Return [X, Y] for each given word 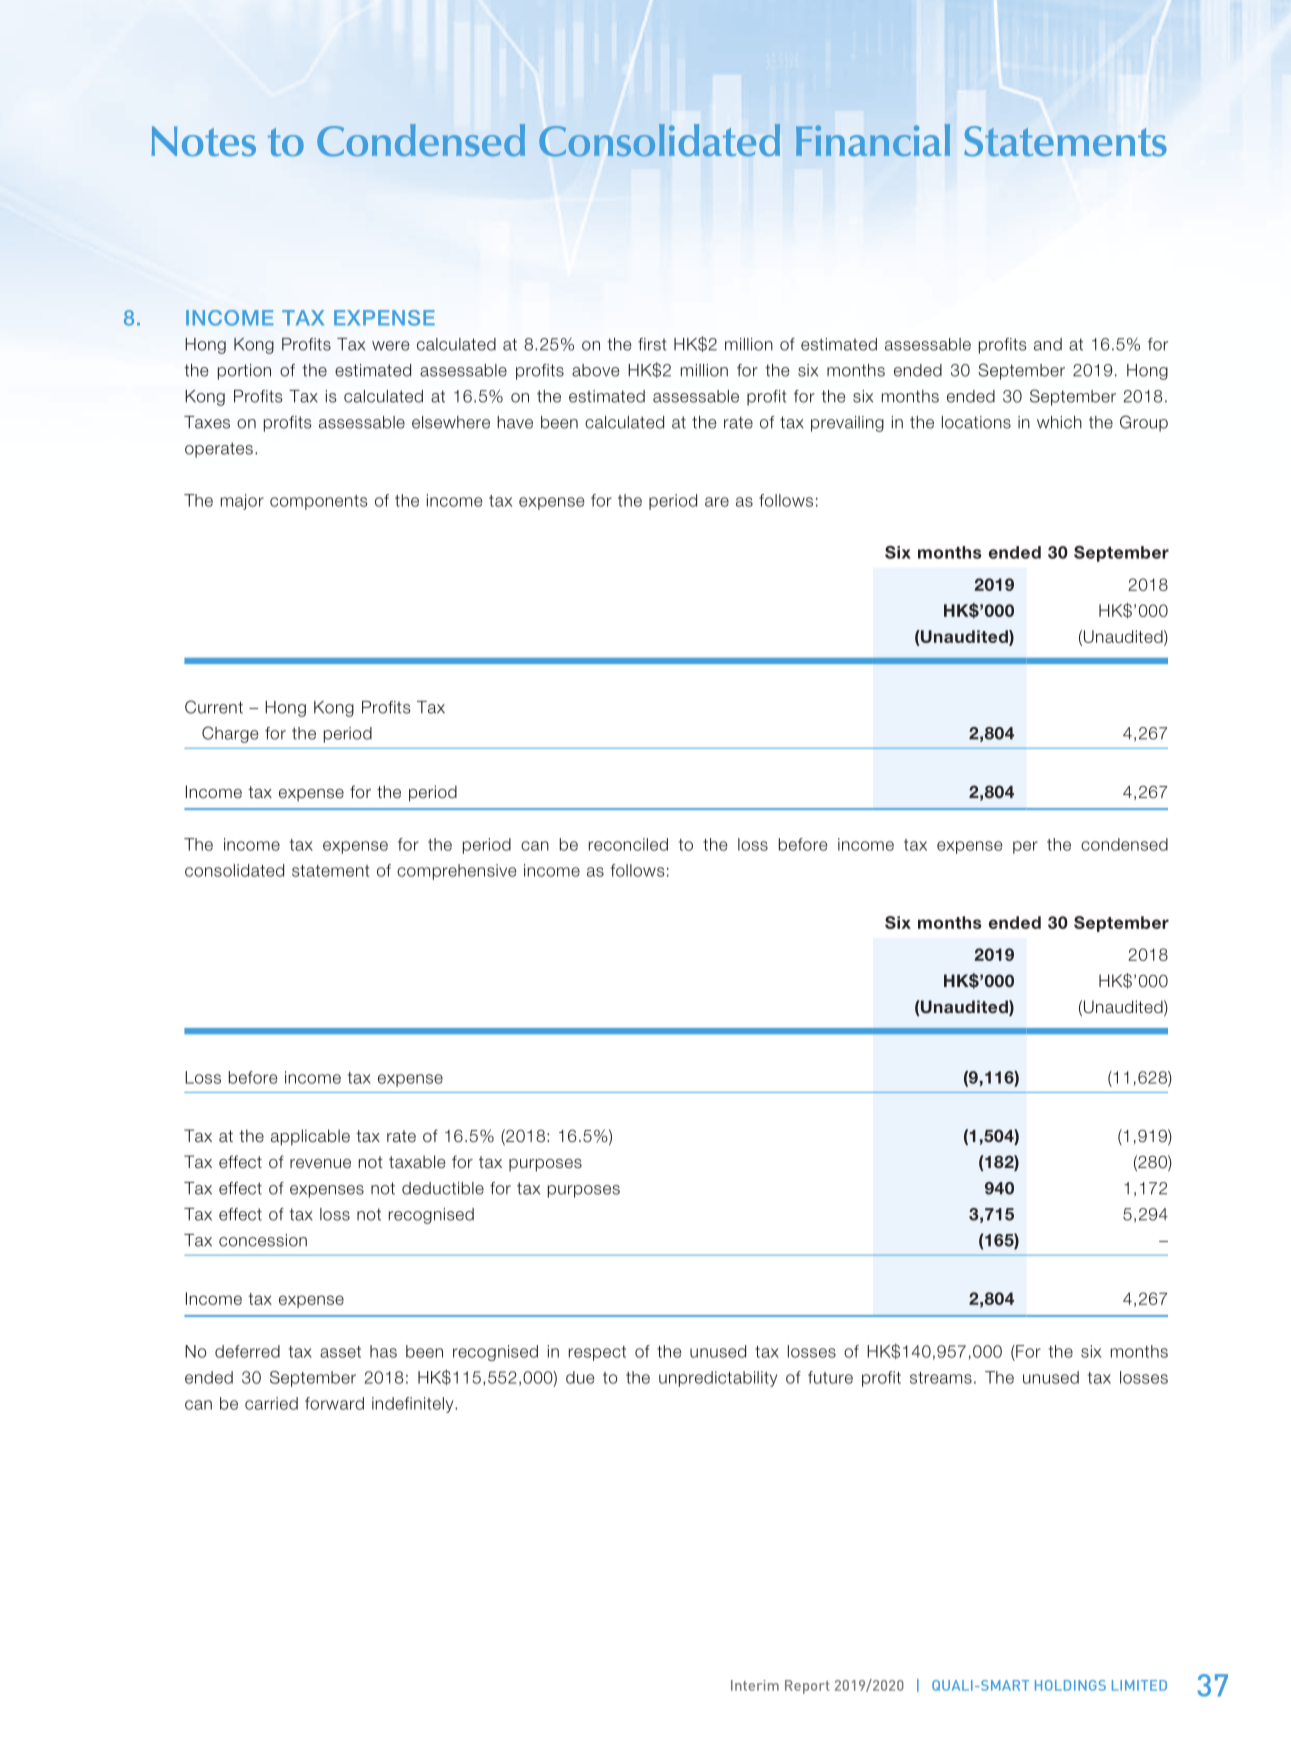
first [652, 344]
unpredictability [718, 1379]
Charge [230, 734]
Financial [873, 140]
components [318, 502]
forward [334, 1403]
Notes [203, 141]
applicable [310, 1137]
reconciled [628, 844]
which [1059, 422]
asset [340, 1352]
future [830, 1377]
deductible [443, 1188]
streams [941, 1378]
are [717, 502]
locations [976, 422]
